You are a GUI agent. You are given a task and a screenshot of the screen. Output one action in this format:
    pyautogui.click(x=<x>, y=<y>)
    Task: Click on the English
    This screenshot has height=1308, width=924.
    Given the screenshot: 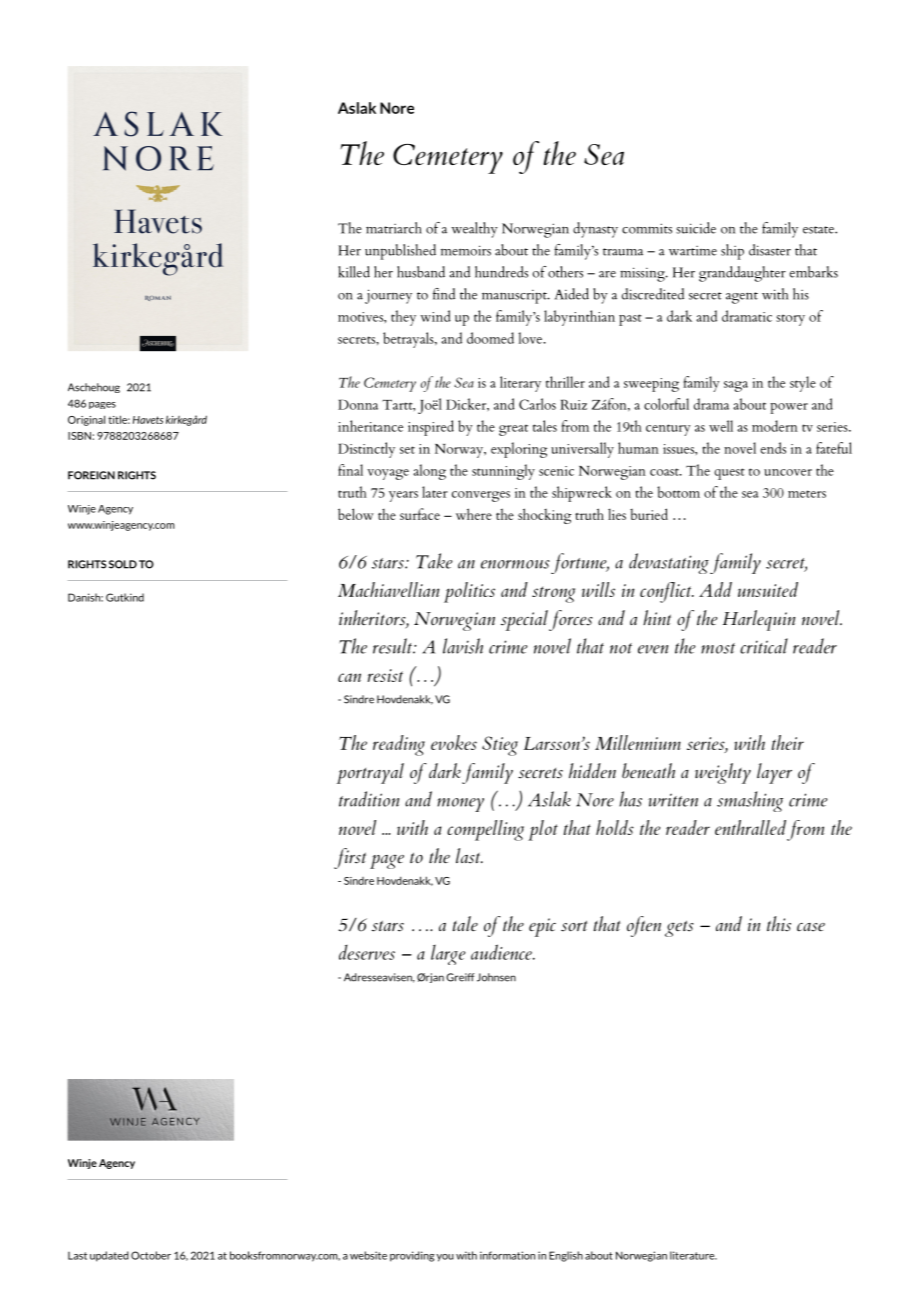 What is the action you would take?
    pyautogui.click(x=566, y=1256)
